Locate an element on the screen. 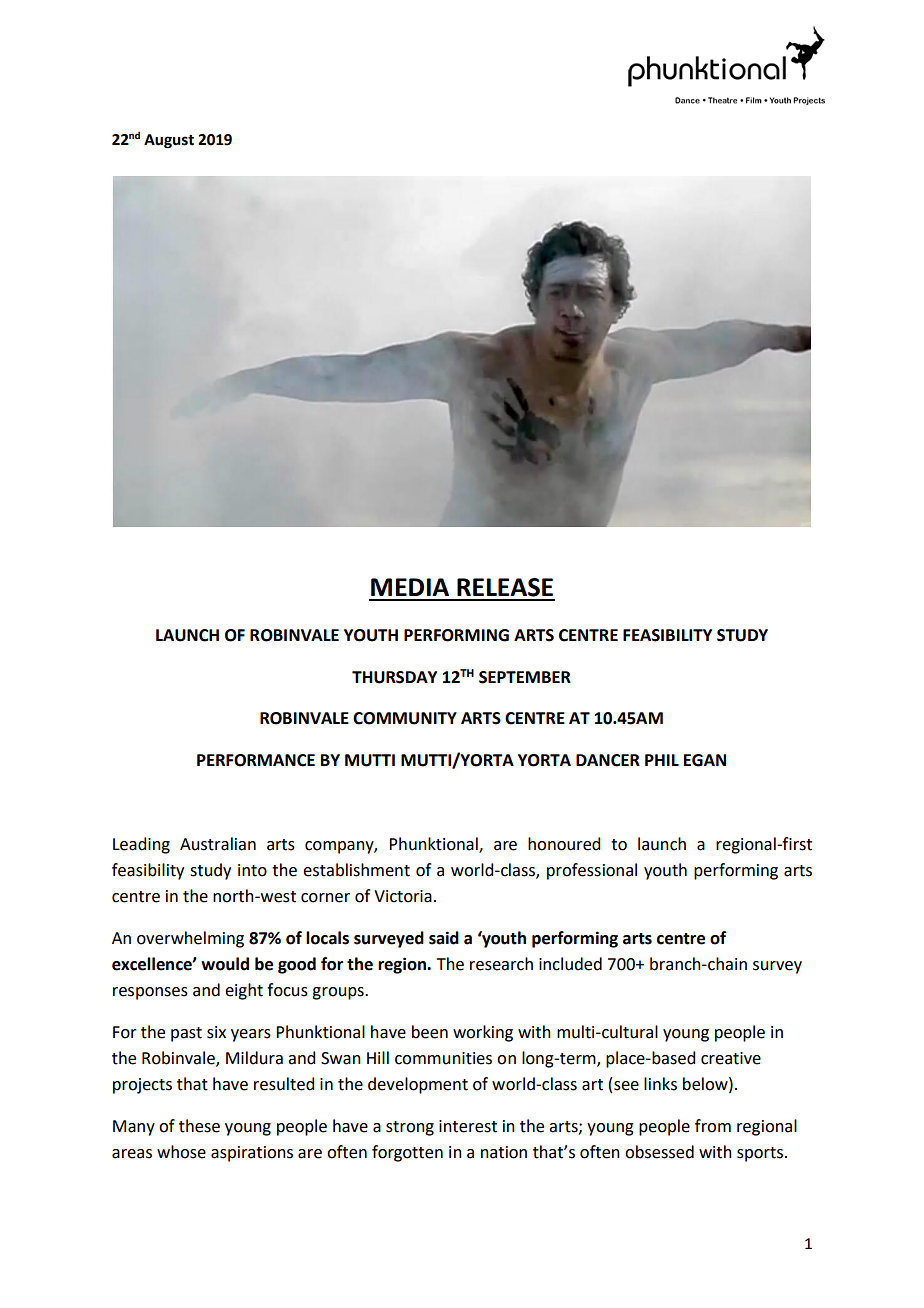  Australian is located at coordinates (218, 844).
